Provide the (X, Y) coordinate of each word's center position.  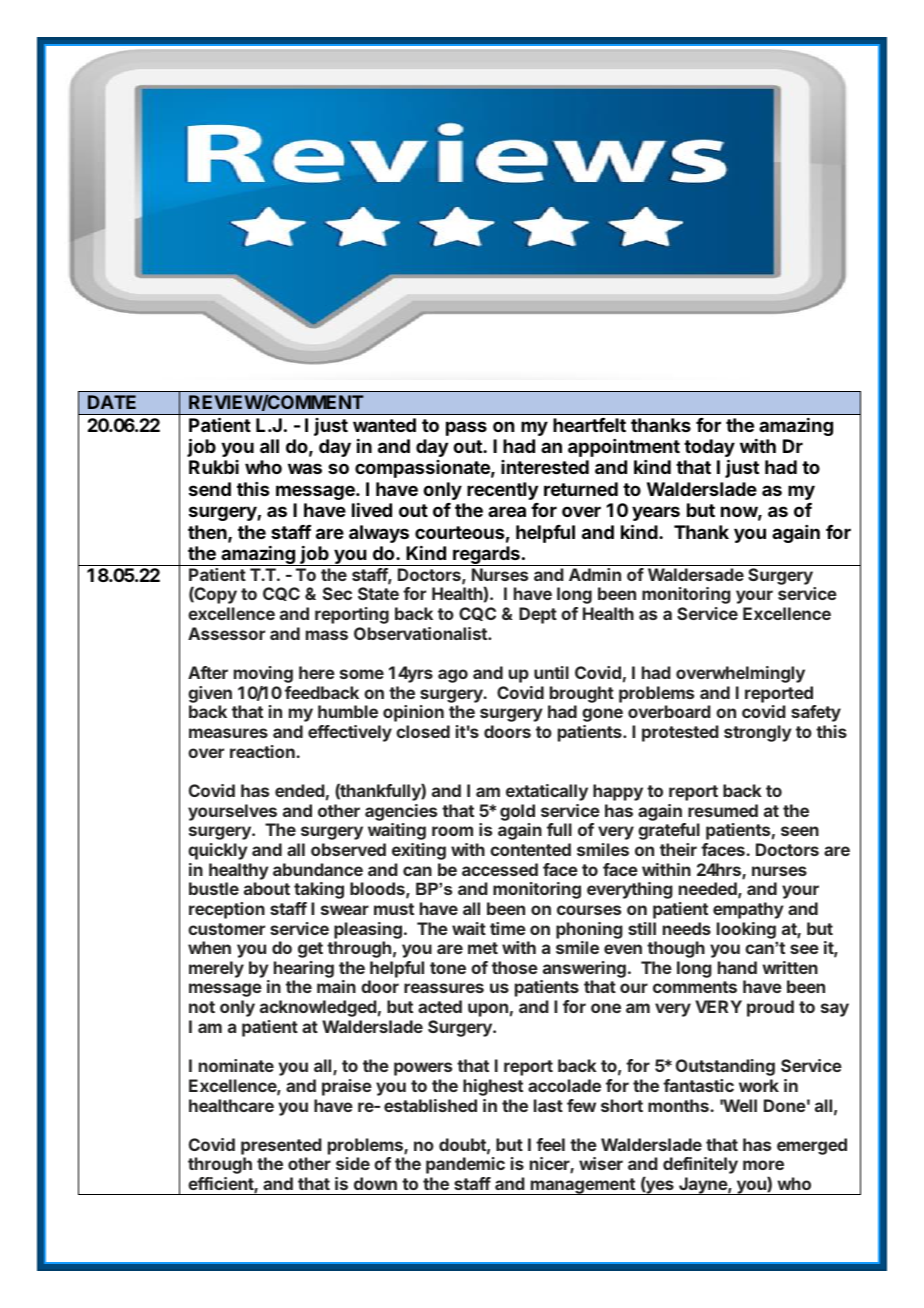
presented (281, 1146)
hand (737, 967)
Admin (595, 574)
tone (448, 968)
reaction (262, 751)
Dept (538, 615)
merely (216, 969)
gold (517, 812)
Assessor (226, 633)
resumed (723, 810)
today (709, 449)
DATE (112, 402)
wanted (384, 425)
